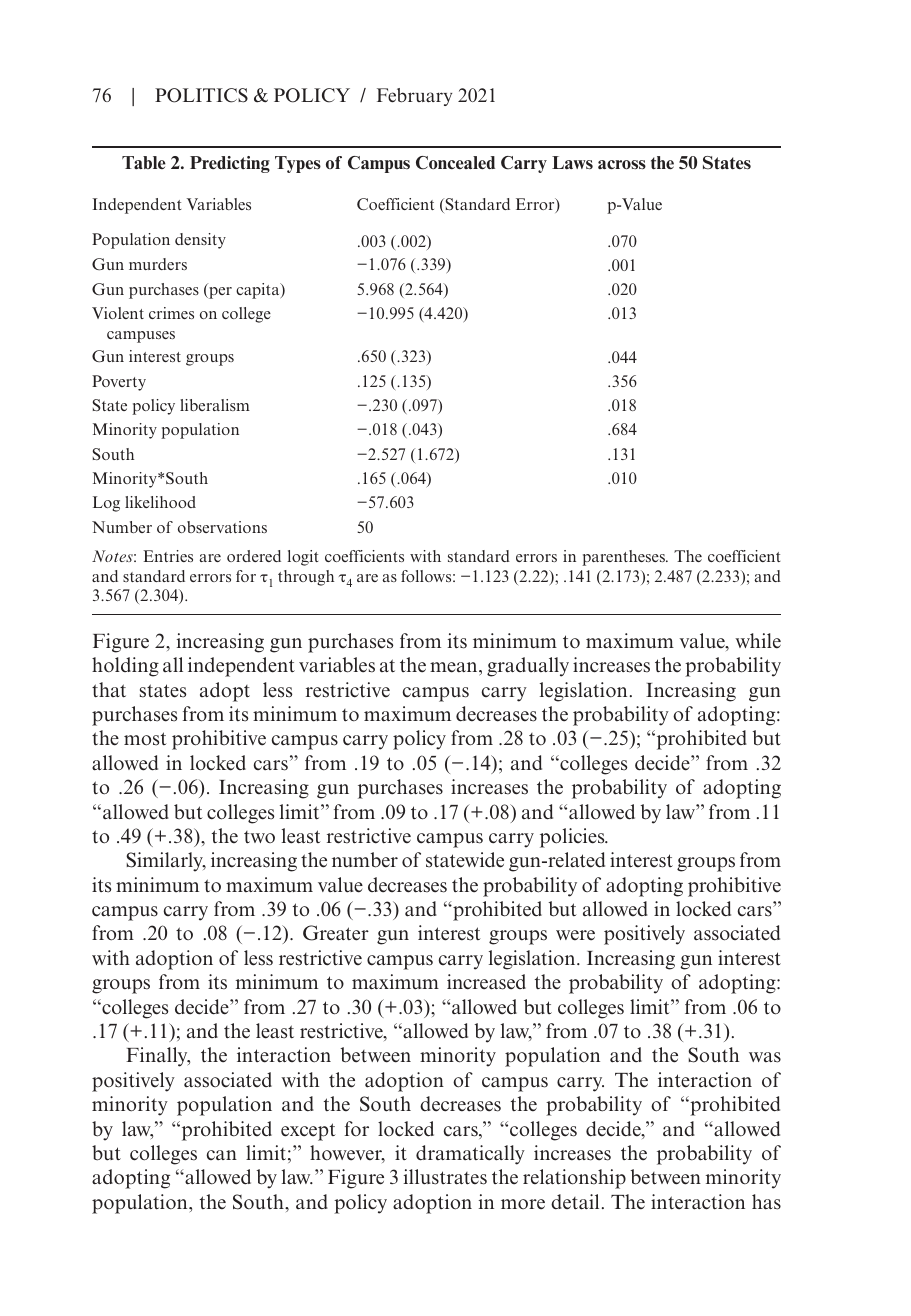 The image size is (911, 1316). What do you see at coordinates (414, 97) in the page?
I see `February` at bounding box center [414, 97].
